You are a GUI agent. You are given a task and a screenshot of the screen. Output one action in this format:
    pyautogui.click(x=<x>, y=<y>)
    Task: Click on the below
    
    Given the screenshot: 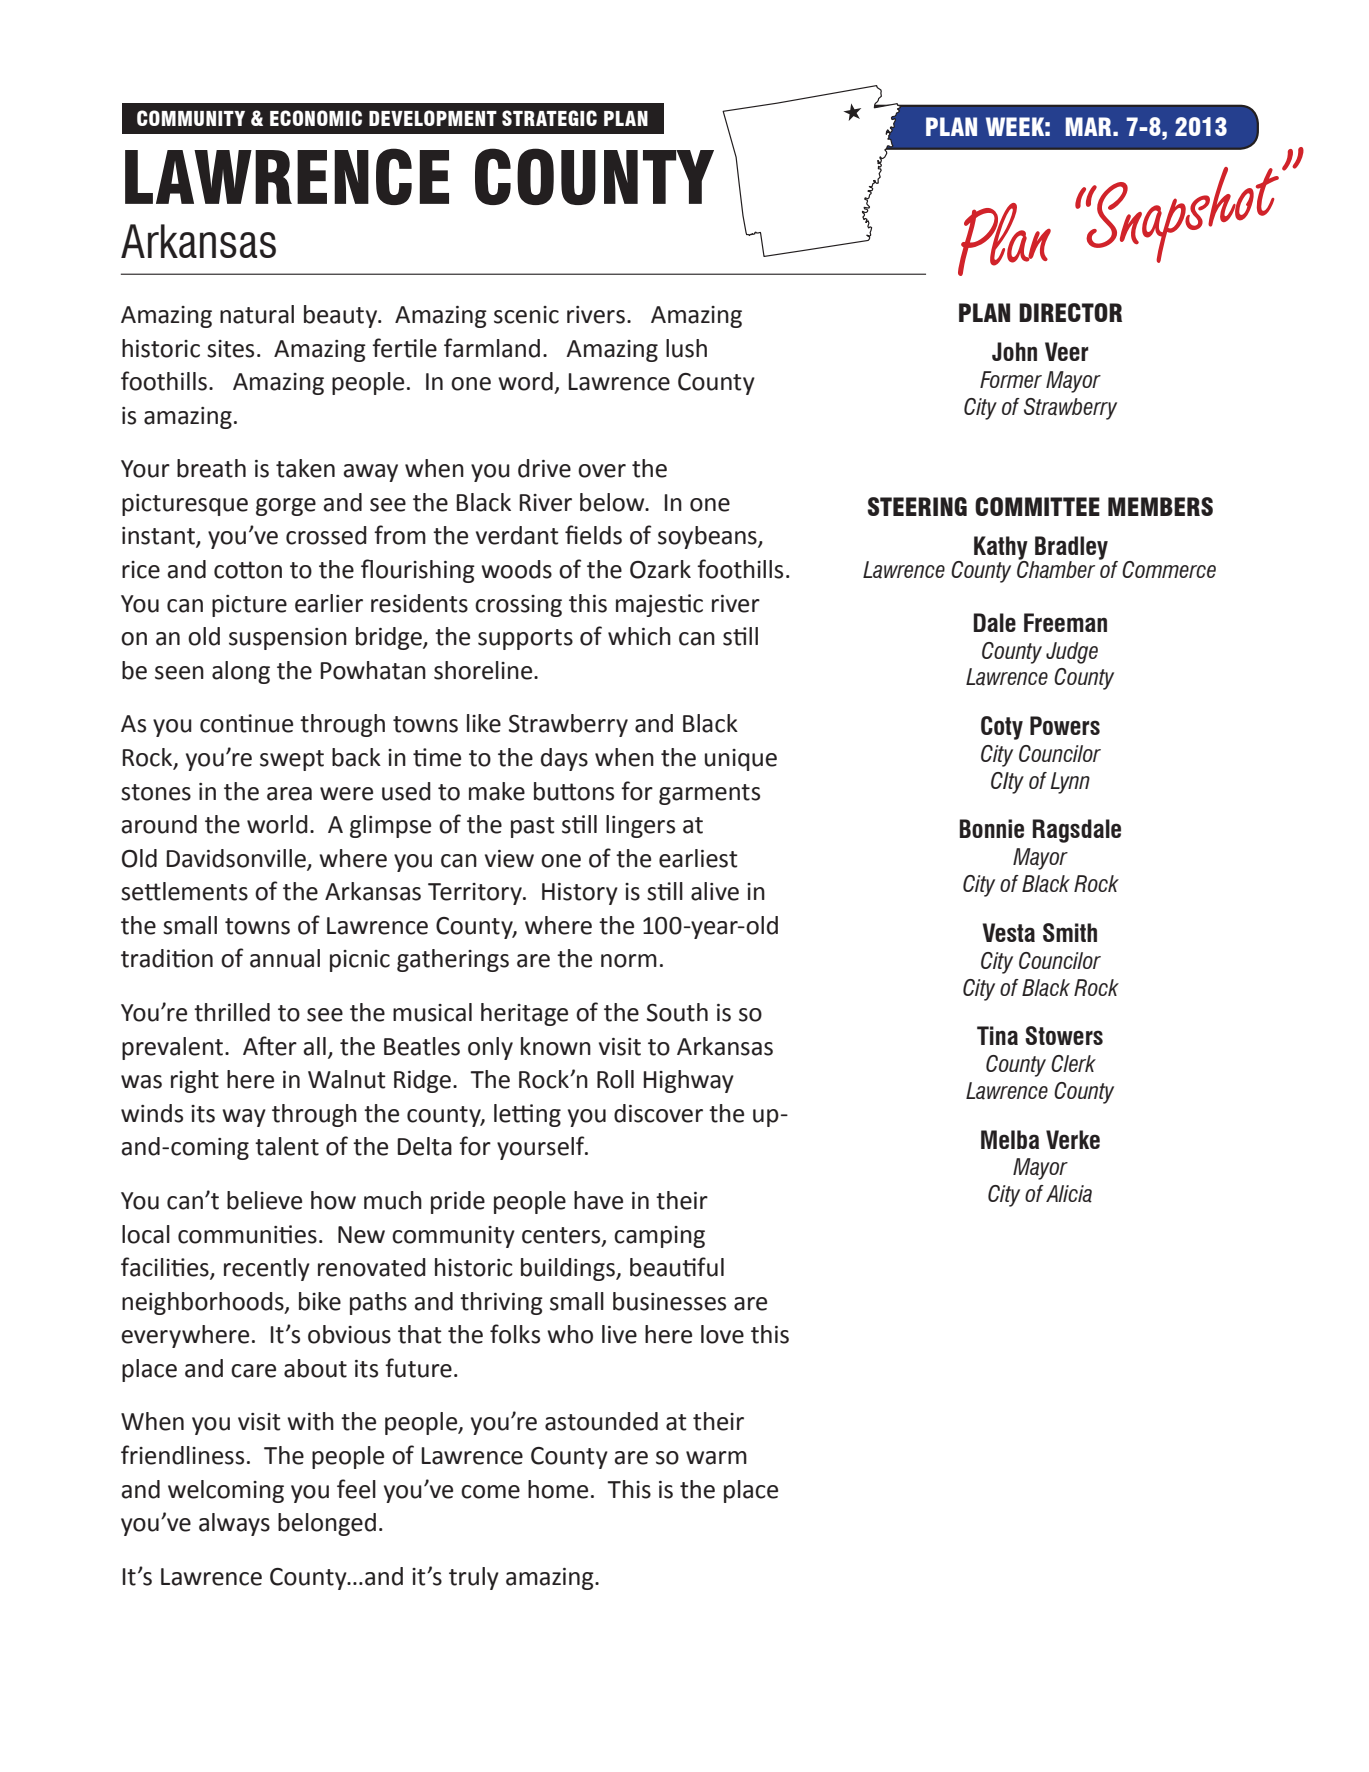 What is the action you would take?
    pyautogui.click(x=613, y=502)
